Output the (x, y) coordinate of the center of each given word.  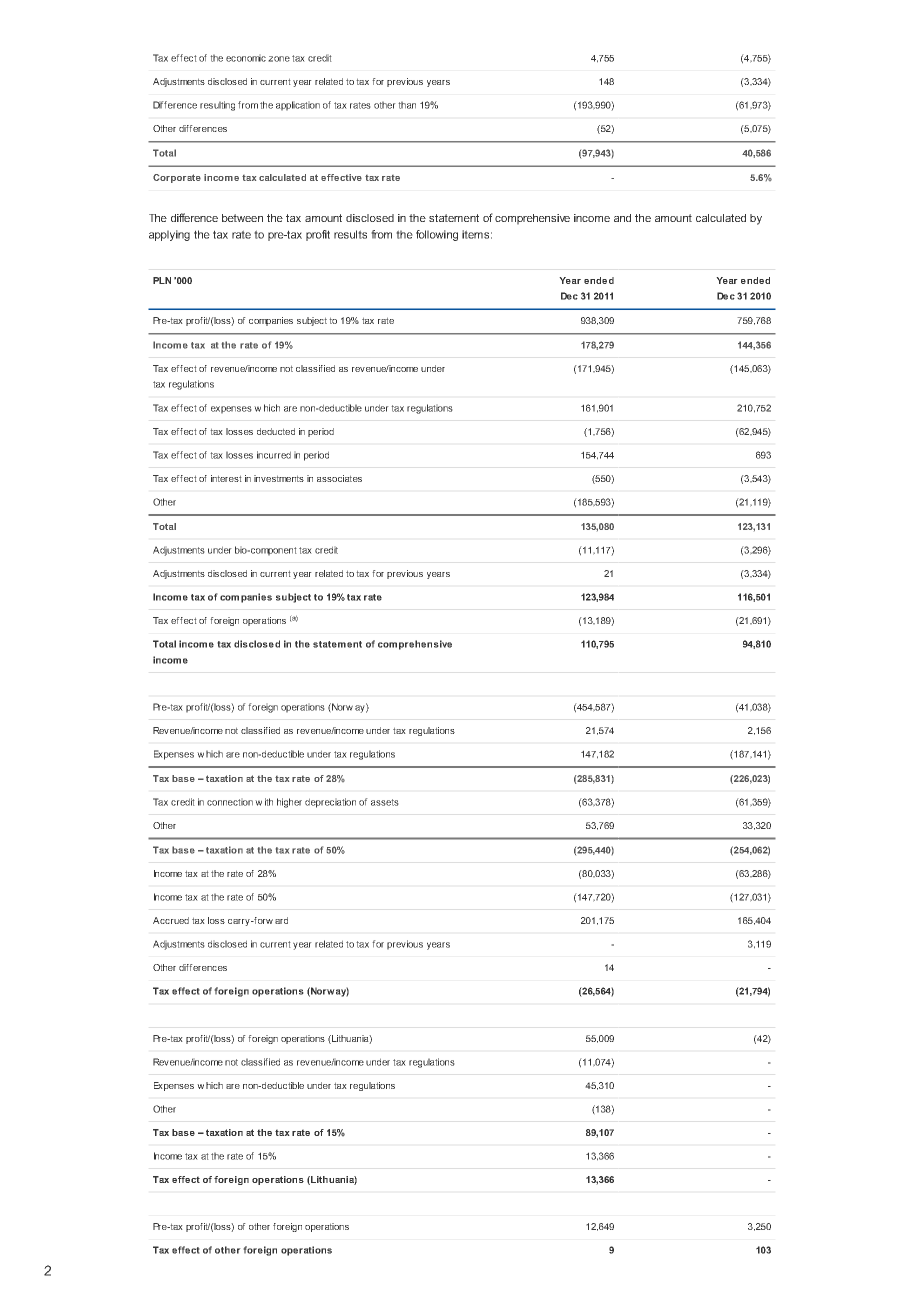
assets (385, 802)
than (407, 105)
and (622, 218)
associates (339, 478)
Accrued (171, 920)
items (475, 234)
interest (226, 478)
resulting (217, 106)
